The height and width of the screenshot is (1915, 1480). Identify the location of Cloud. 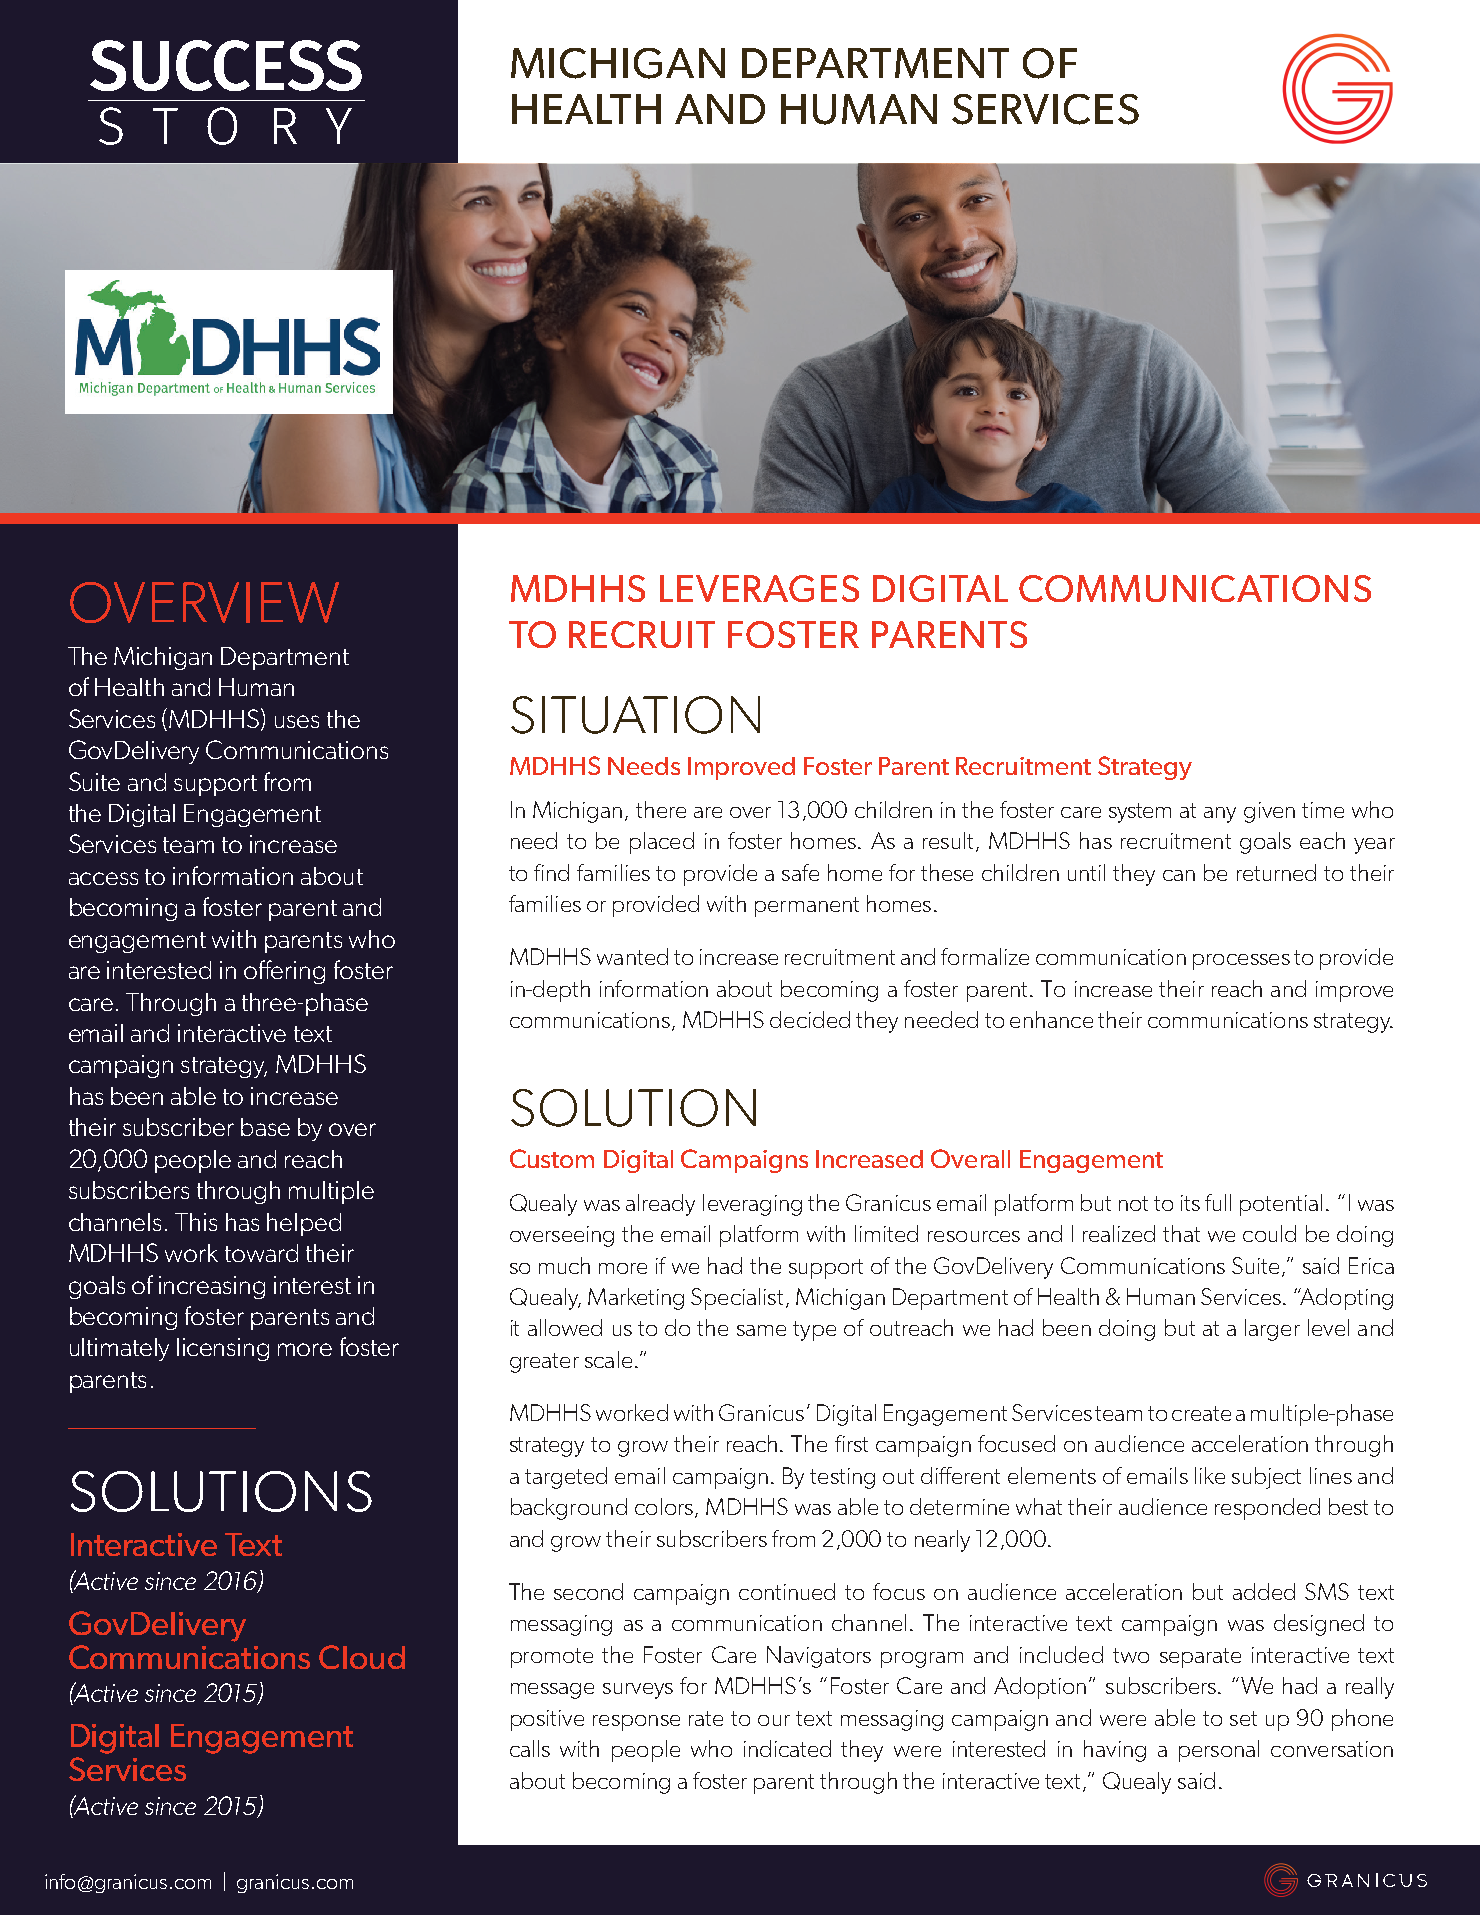
(362, 1657).
